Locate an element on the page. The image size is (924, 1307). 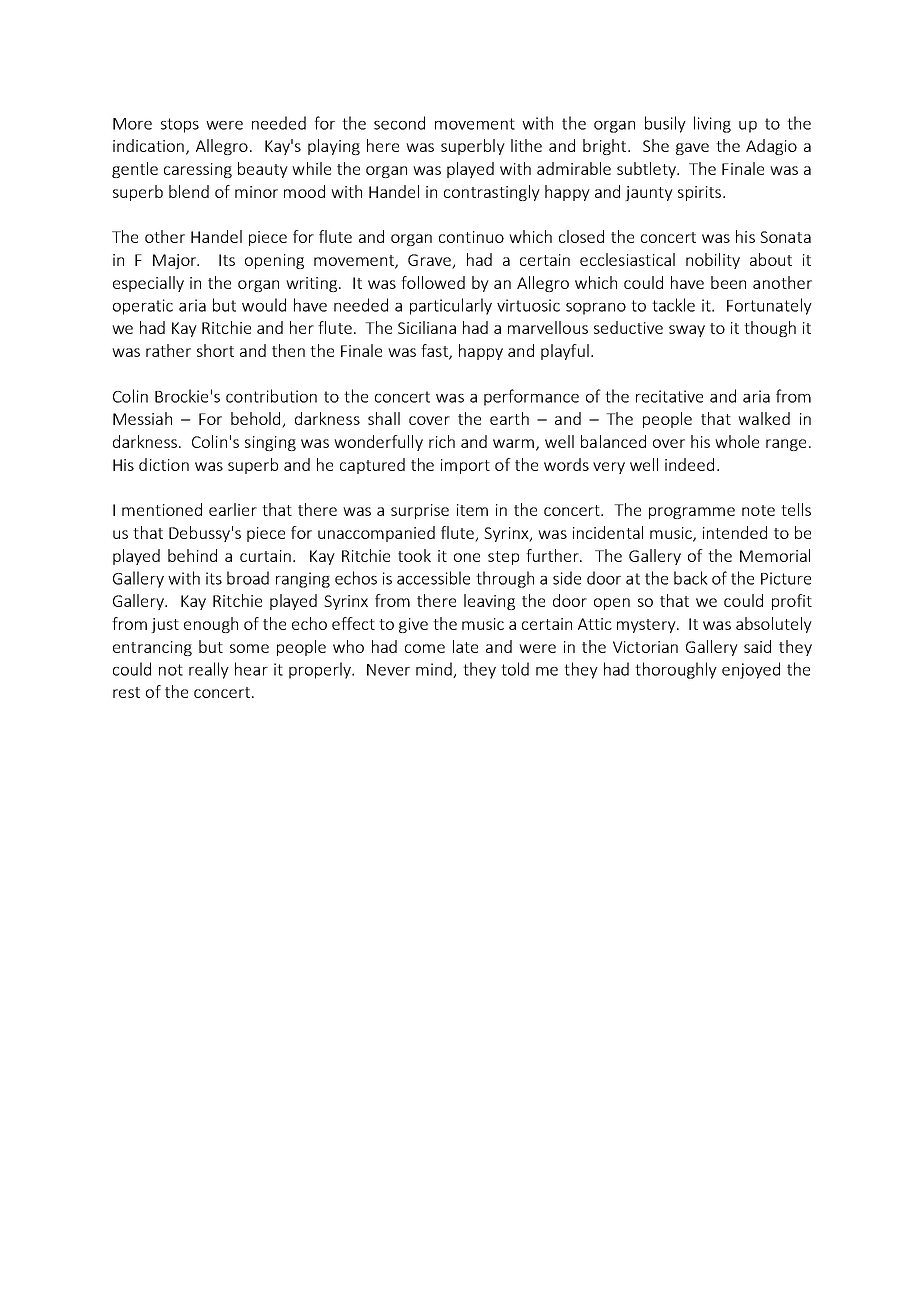
lithe is located at coordinates (526, 145).
